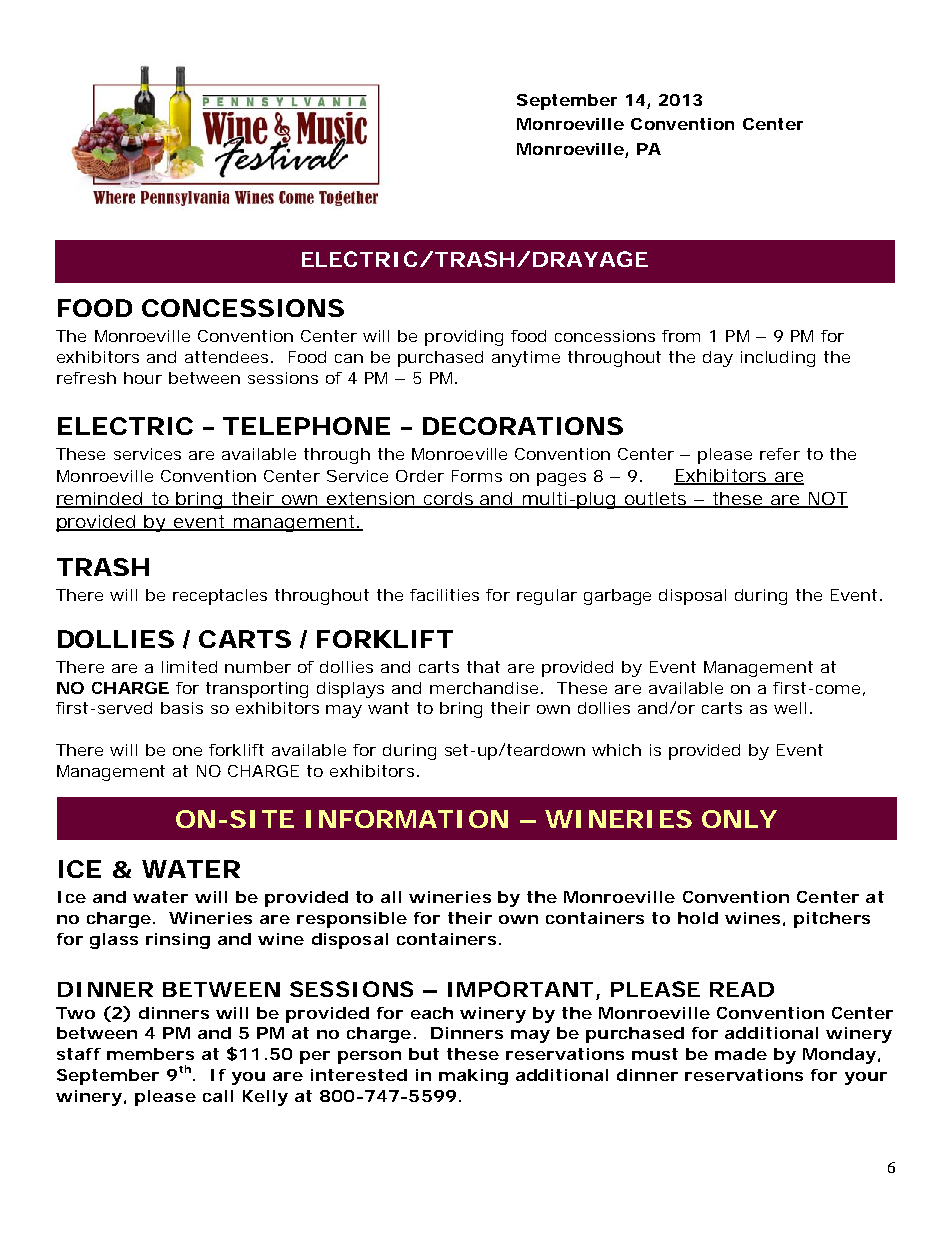 The image size is (952, 1233). I want to click on garbage, so click(617, 597).
